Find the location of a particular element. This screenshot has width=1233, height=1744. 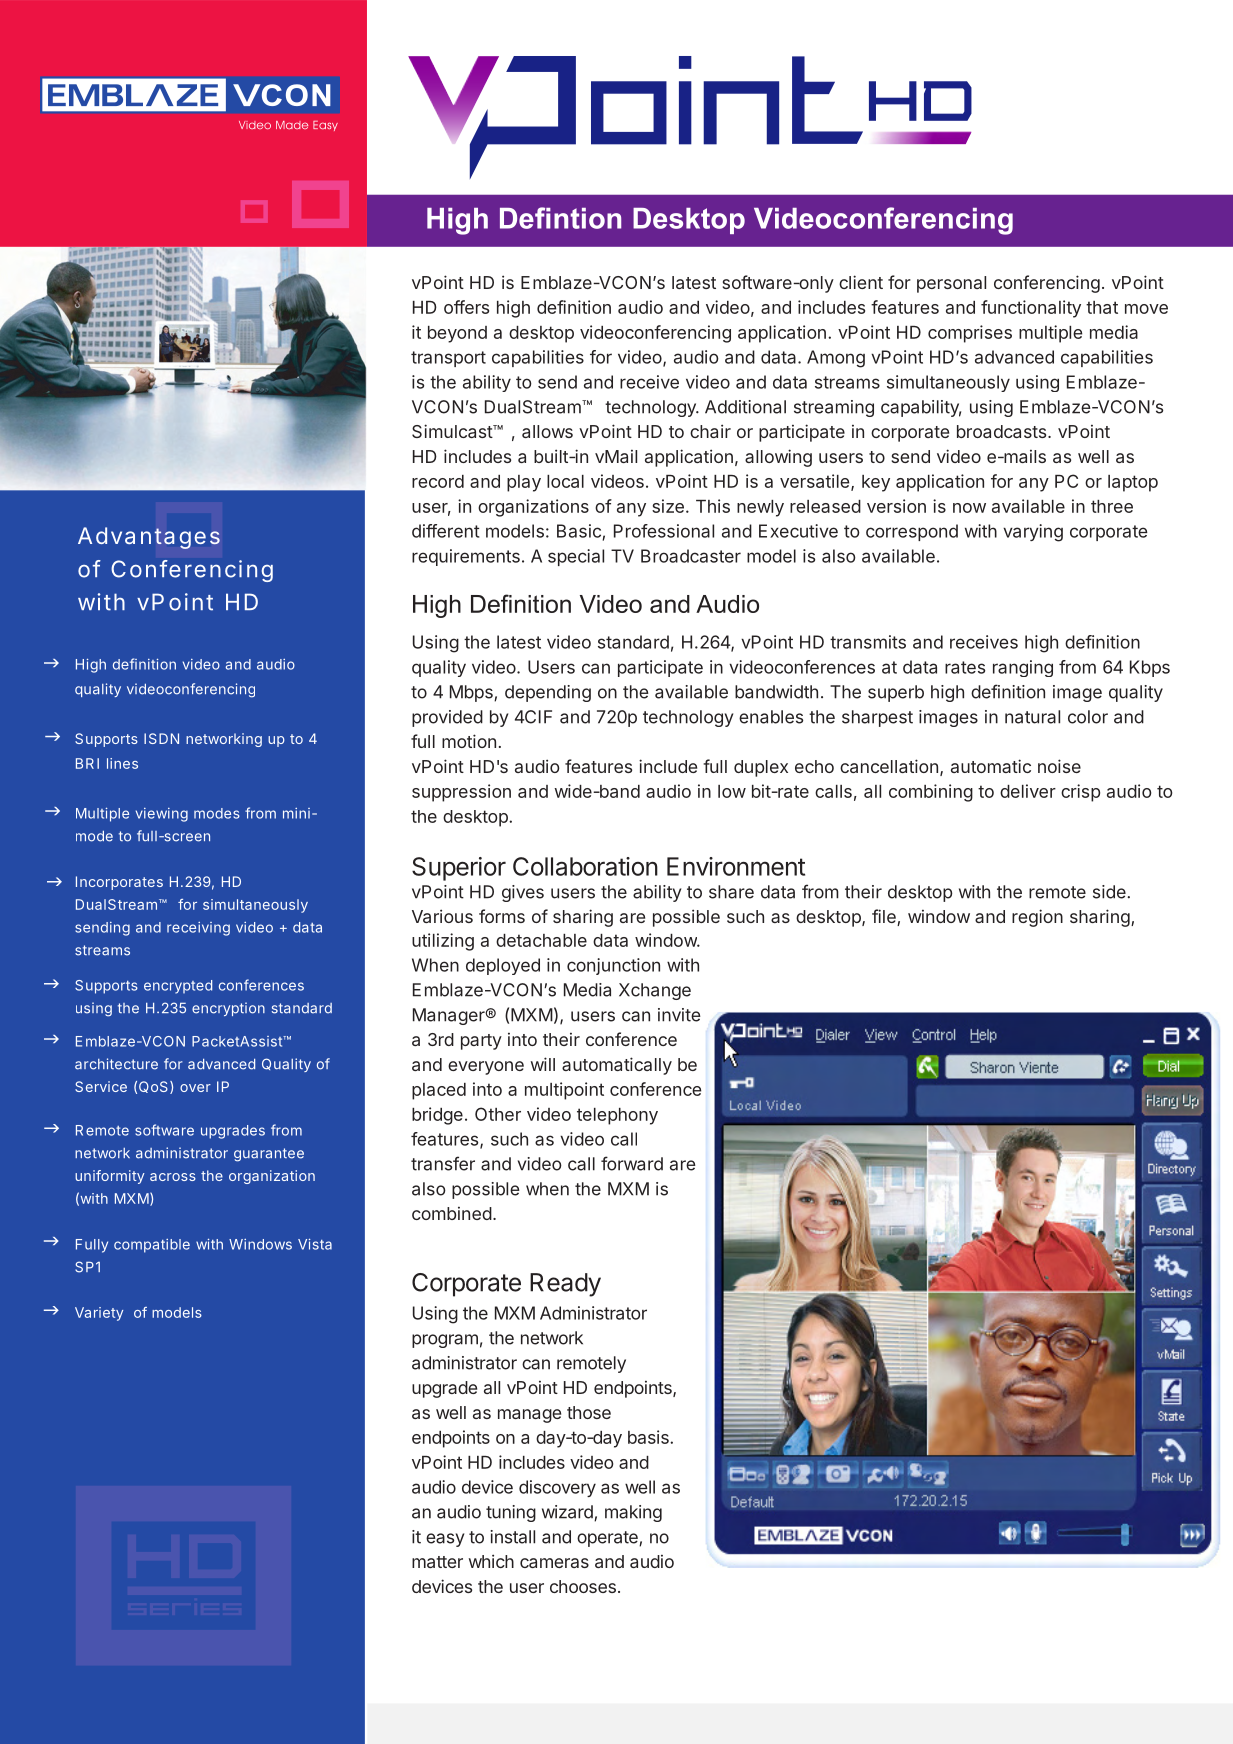

compatible is located at coordinates (152, 1246).
